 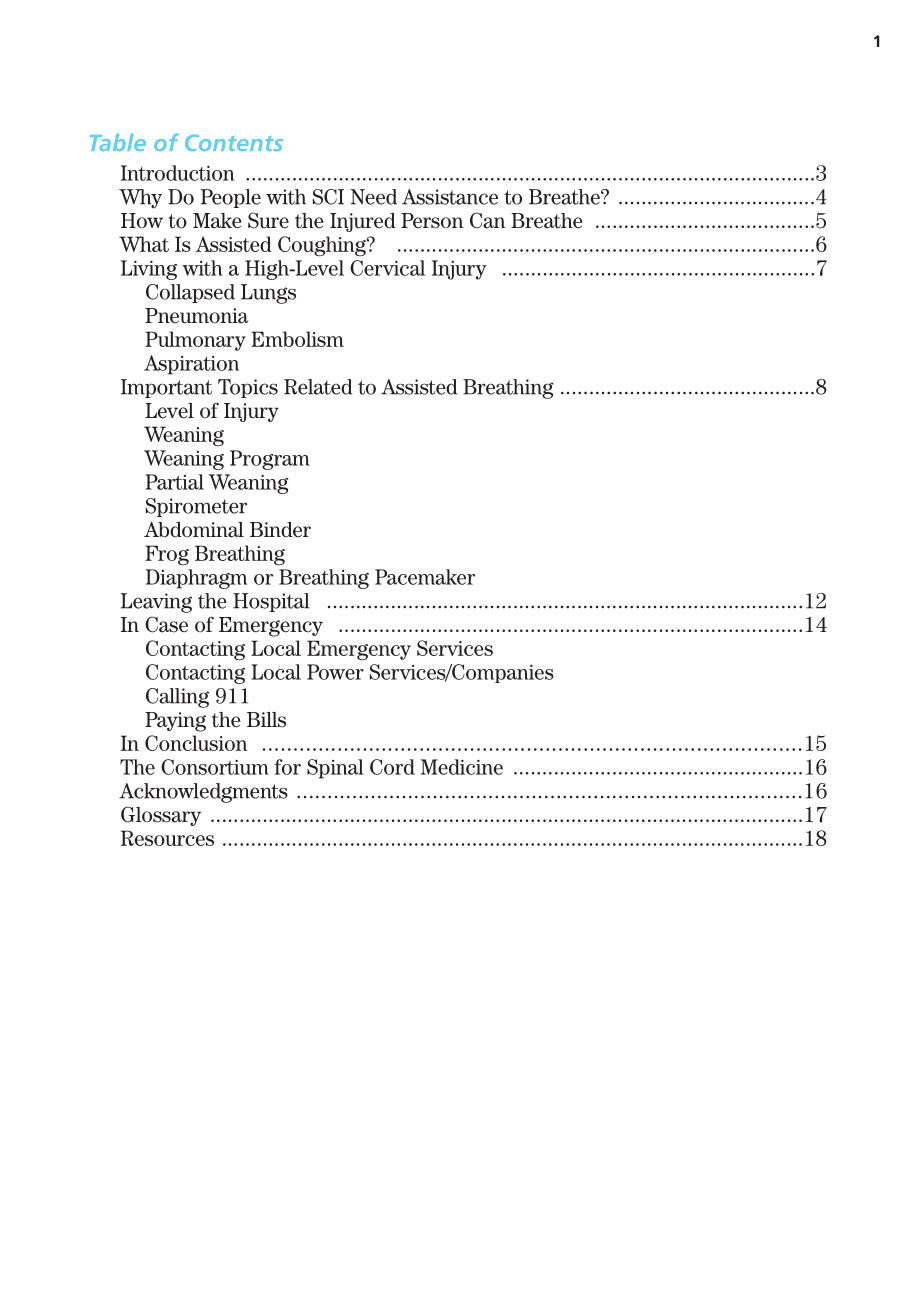 What do you see at coordinates (318, 387) in the screenshot?
I see `Related` at bounding box center [318, 387].
